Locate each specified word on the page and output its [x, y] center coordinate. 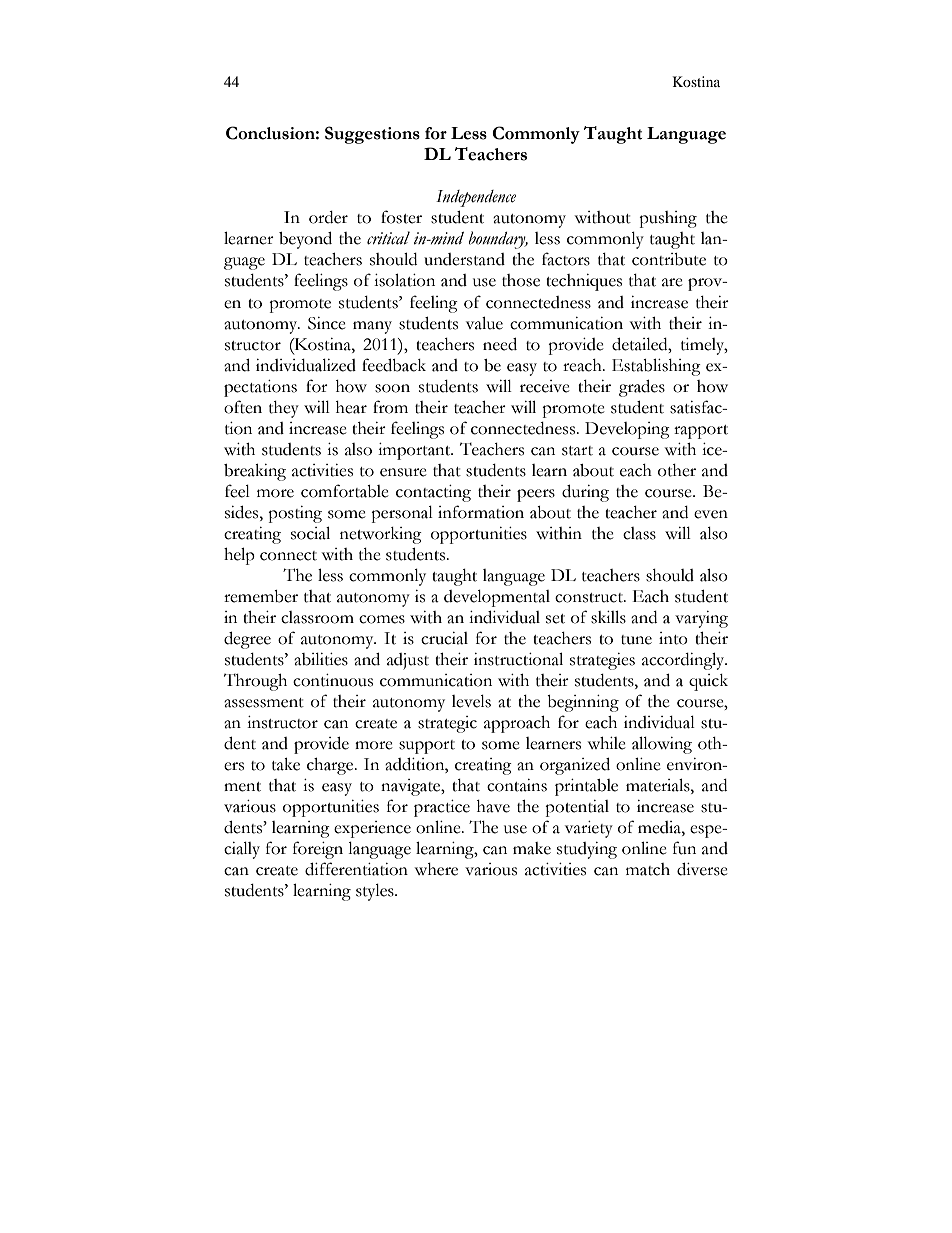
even [711, 514]
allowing [662, 745]
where [436, 869]
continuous [333, 680]
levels [471, 701]
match [648, 869]
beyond [305, 240]
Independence [476, 198]
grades [642, 388]
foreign [318, 850]
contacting [433, 493]
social [310, 533]
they [284, 409]
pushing [668, 219]
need [500, 344]
